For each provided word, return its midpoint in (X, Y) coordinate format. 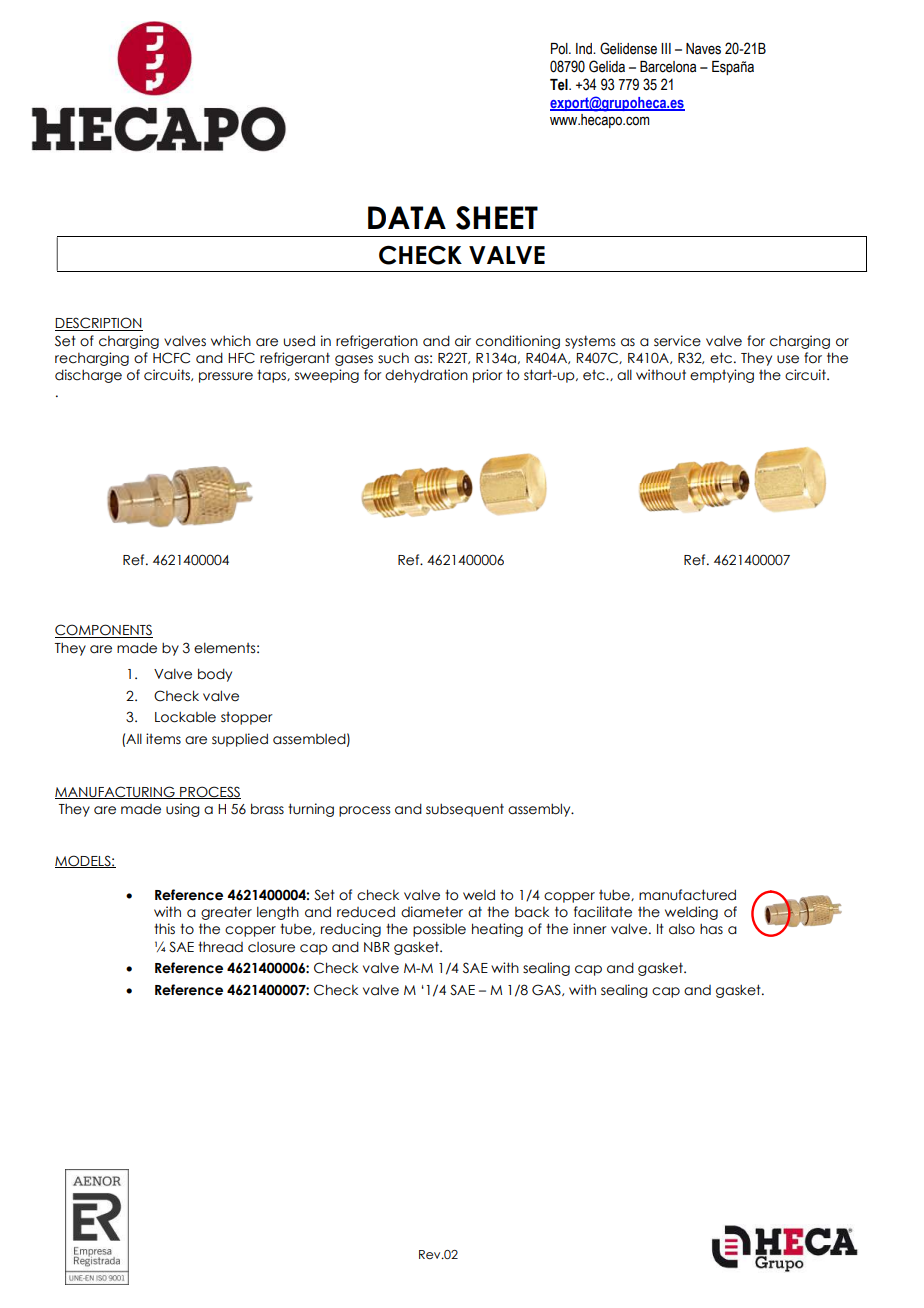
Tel (560, 85)
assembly (540, 810)
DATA (407, 217)
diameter (432, 912)
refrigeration (377, 342)
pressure (226, 377)
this (164, 929)
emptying (722, 376)
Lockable (185, 717)
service (677, 341)
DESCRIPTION (99, 324)
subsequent (465, 810)
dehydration (426, 376)
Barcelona (668, 67)
